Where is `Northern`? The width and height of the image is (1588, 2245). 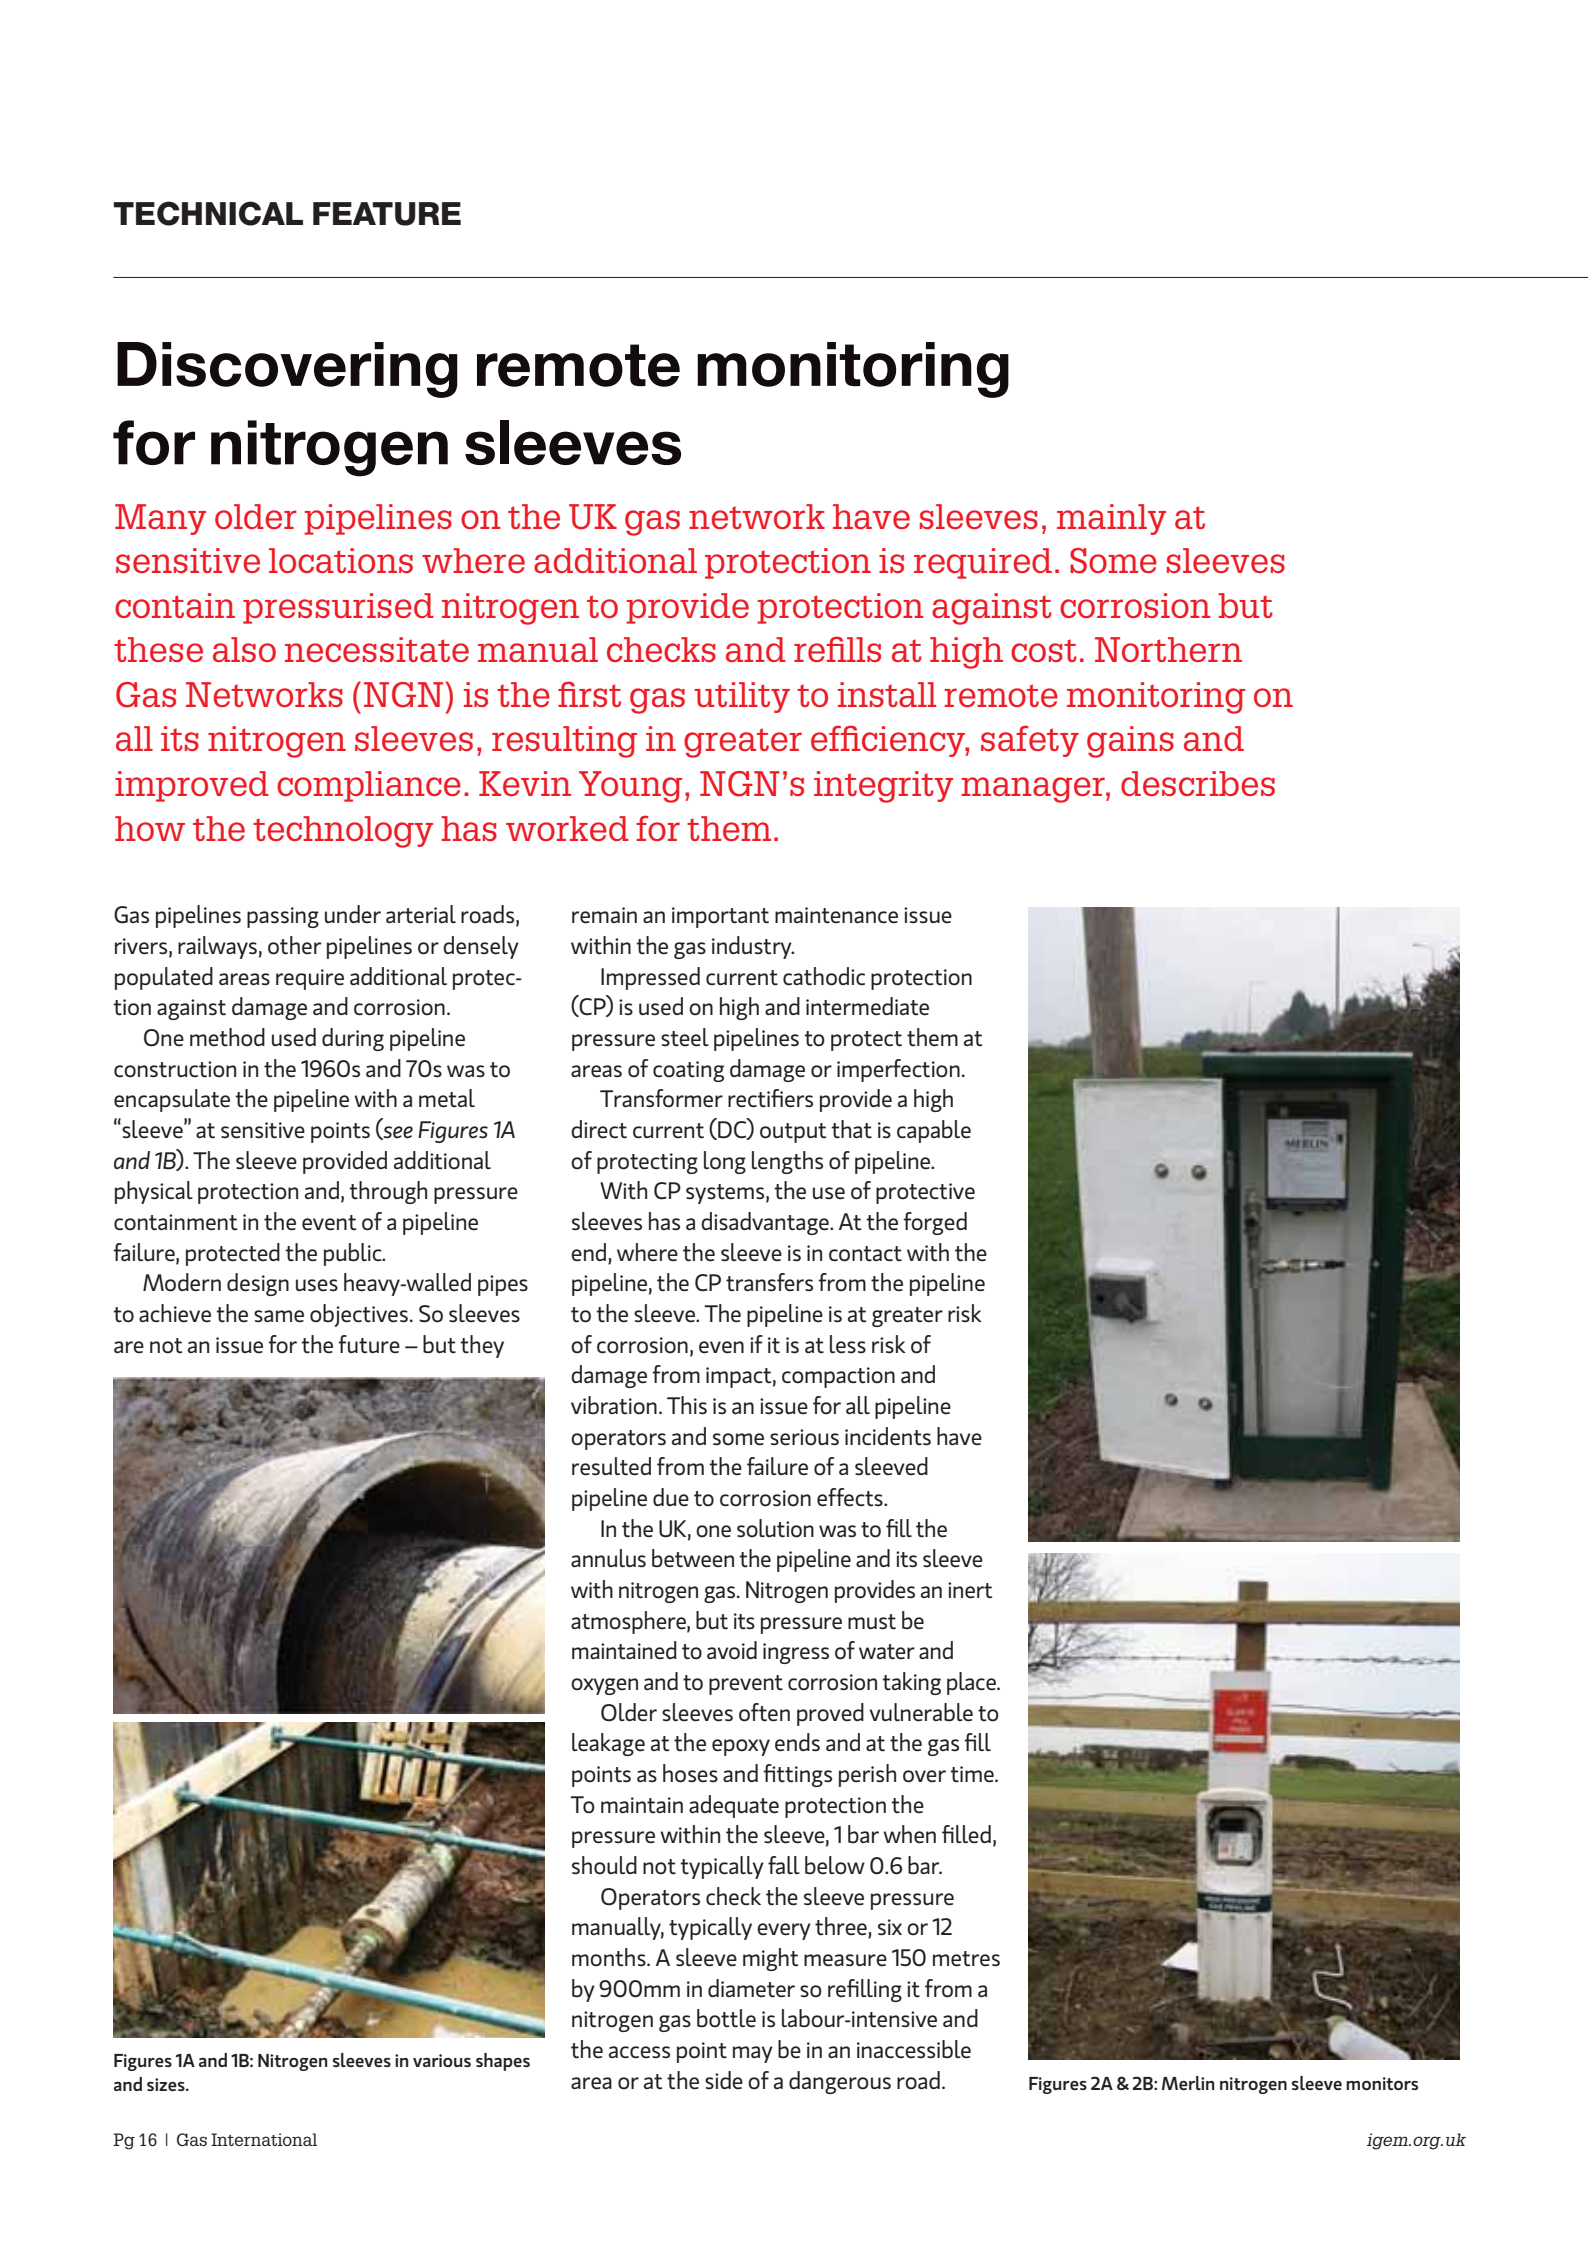
Northern is located at coordinates (1168, 649).
